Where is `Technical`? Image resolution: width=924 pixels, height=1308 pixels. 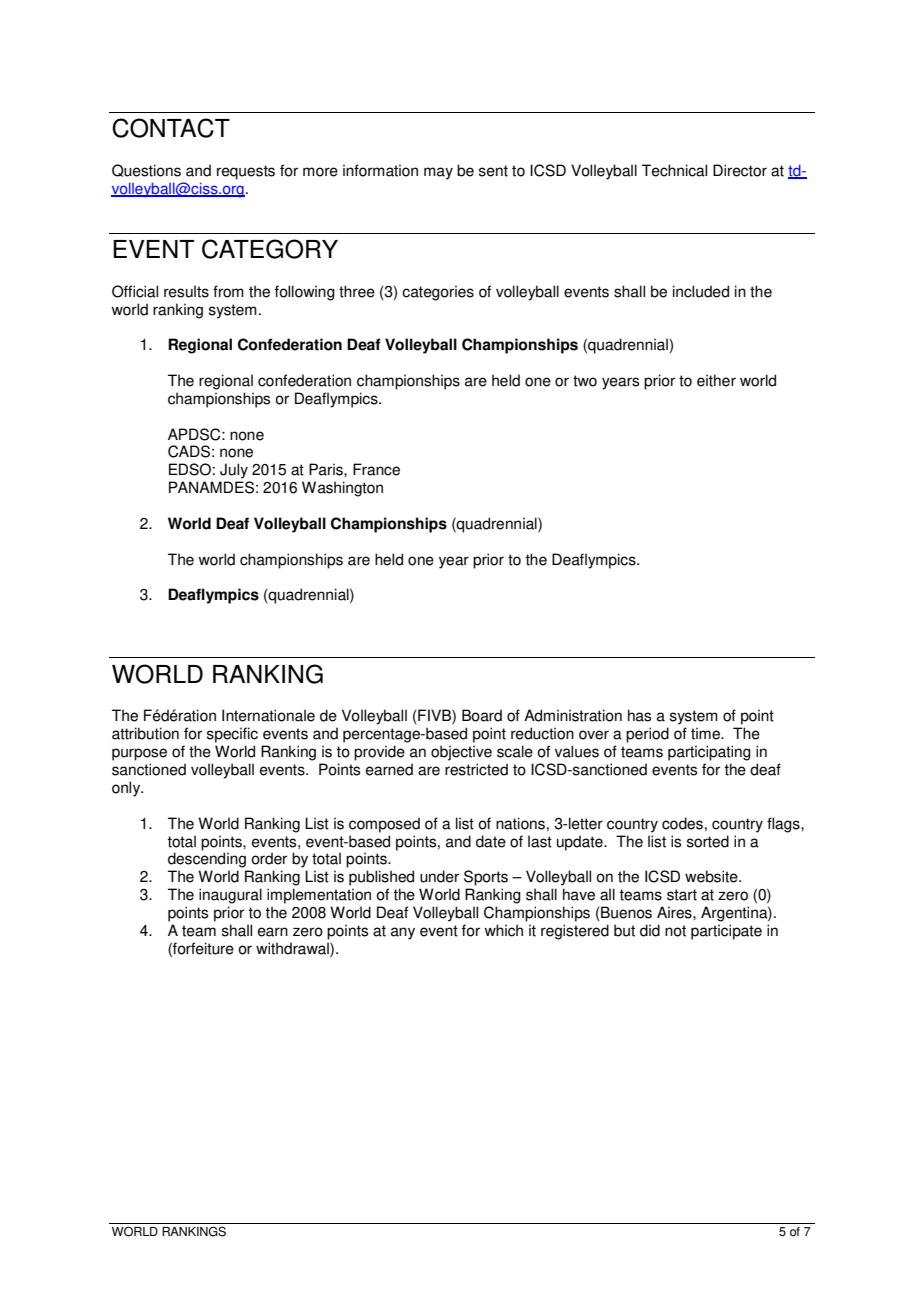
Technical is located at coordinates (674, 170).
